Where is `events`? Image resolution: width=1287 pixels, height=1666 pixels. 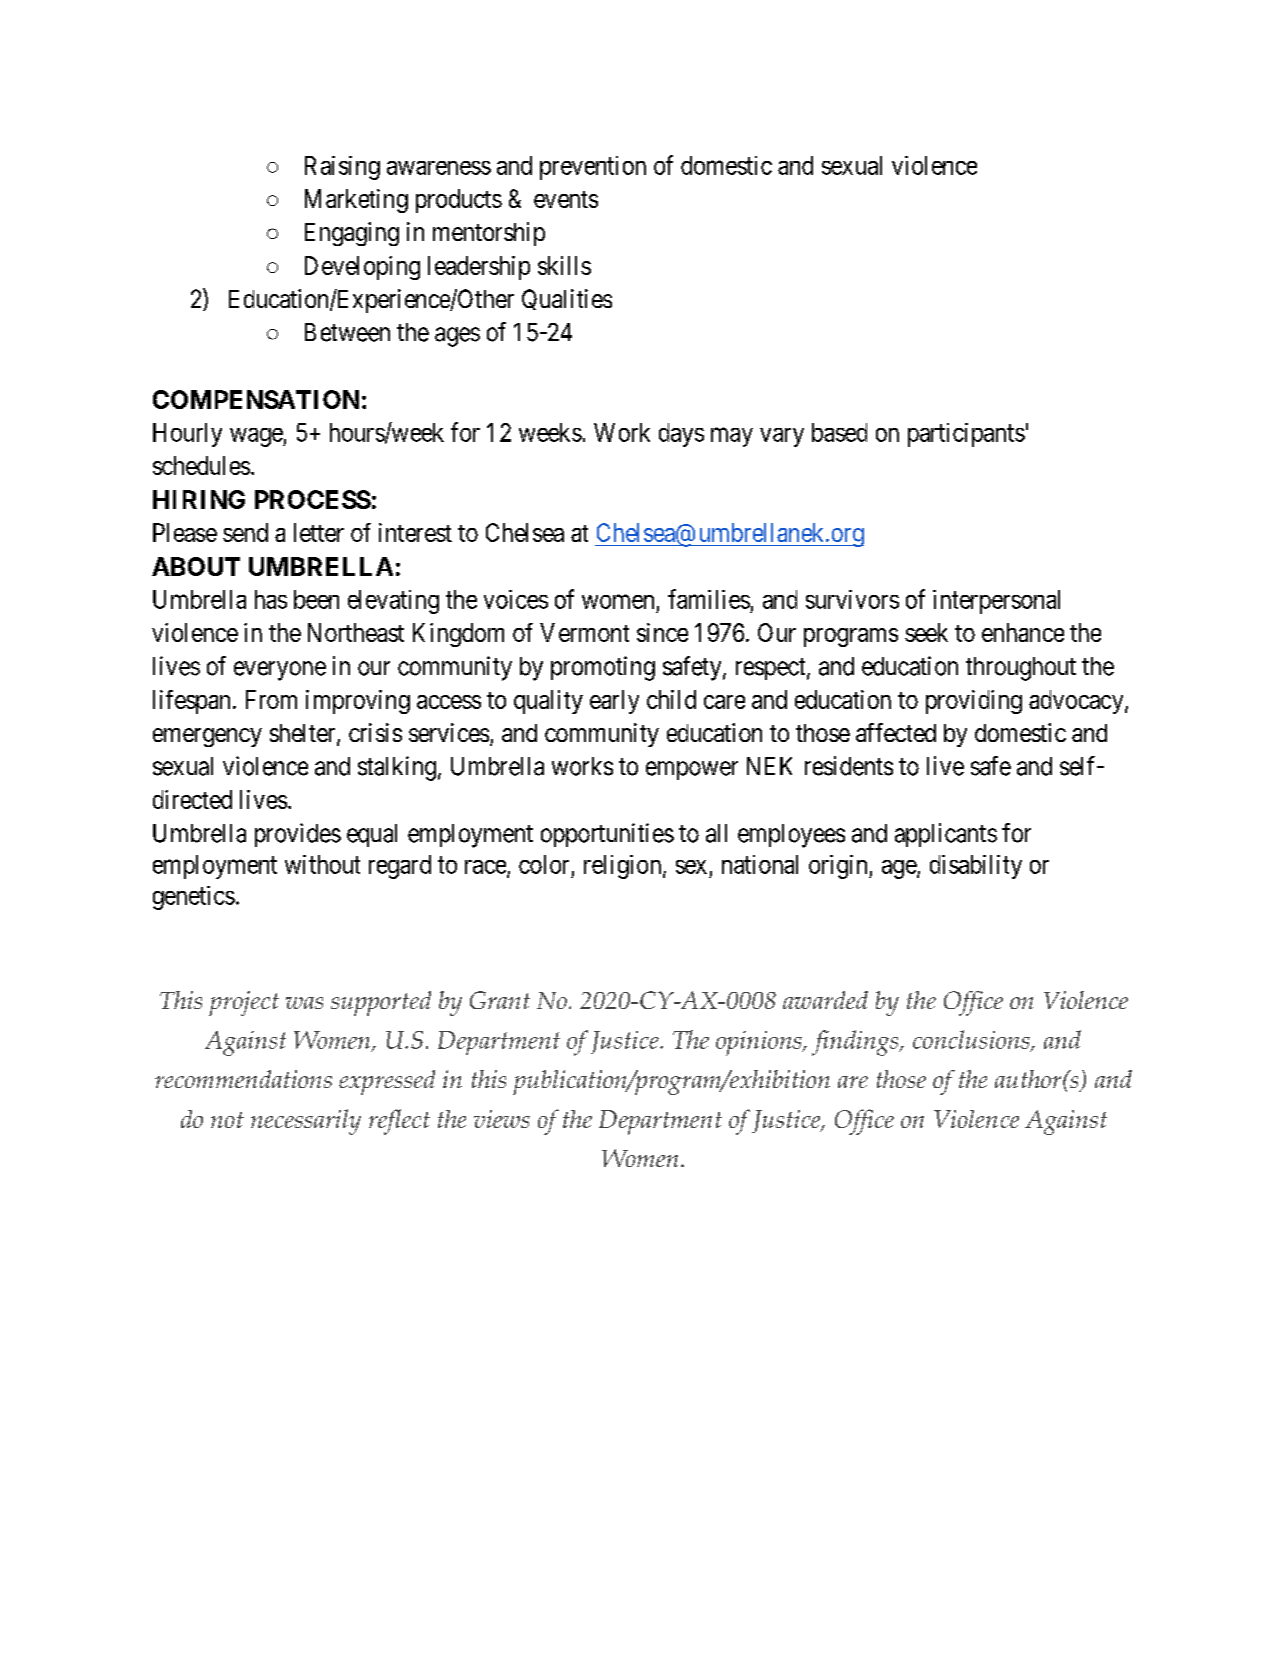 events is located at coordinates (566, 199).
